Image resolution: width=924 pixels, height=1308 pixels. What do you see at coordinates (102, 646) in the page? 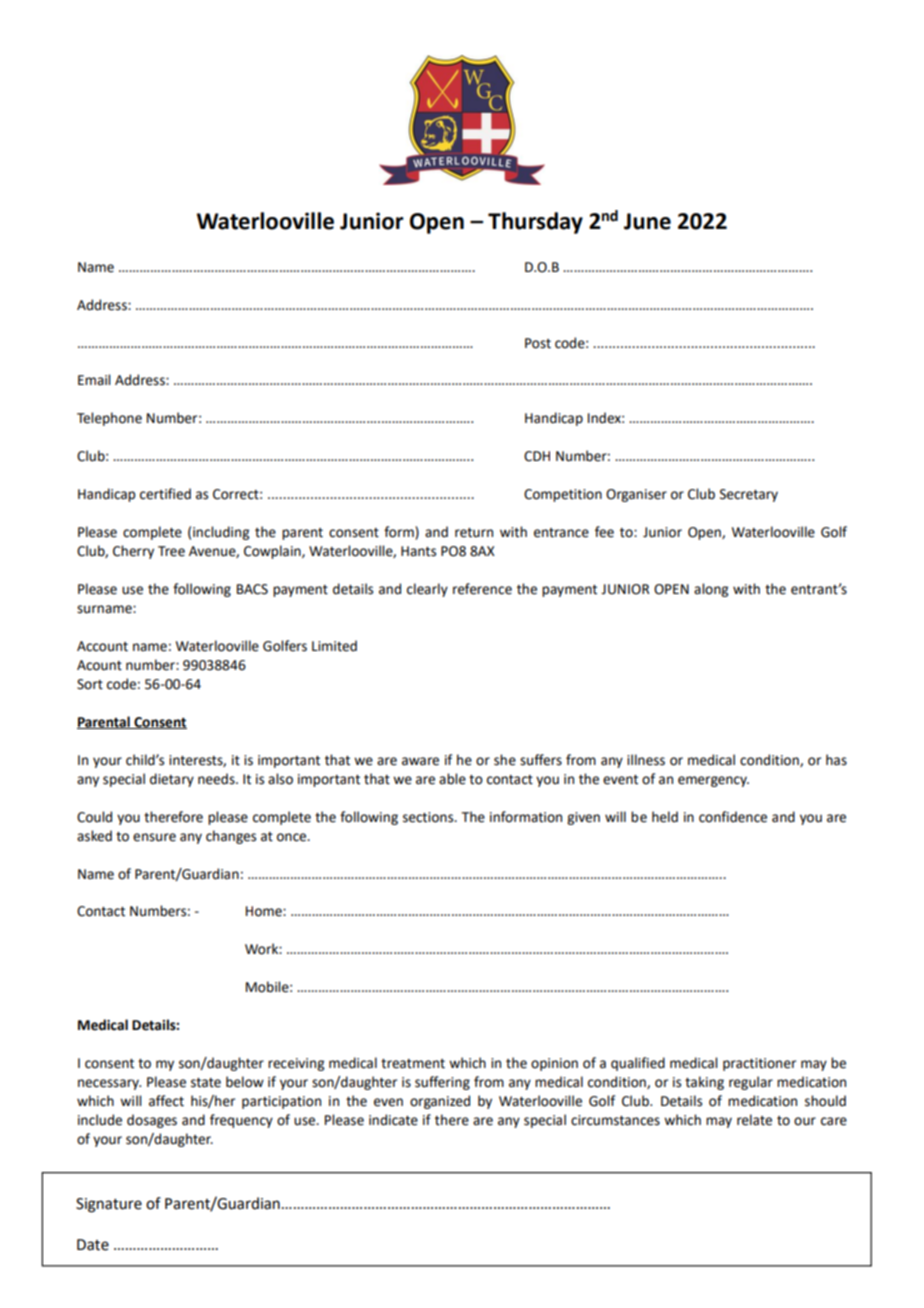
I see `Account` at bounding box center [102, 646].
